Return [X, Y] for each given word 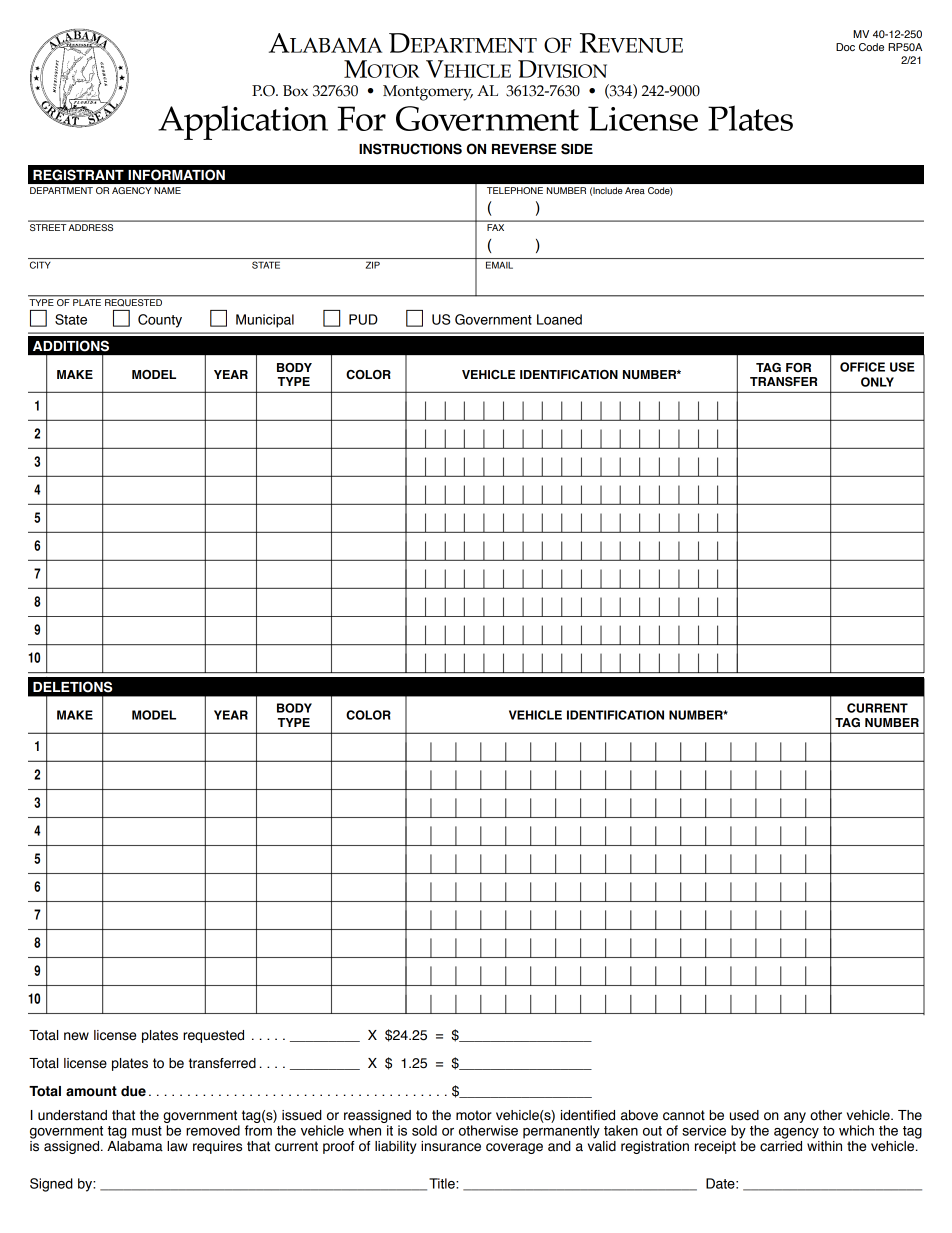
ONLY [877, 382]
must [147, 1131]
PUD [363, 319]
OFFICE [862, 367]
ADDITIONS [71, 346]
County [160, 321]
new [76, 1036]
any [795, 1117]
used [744, 1115]
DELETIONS [72, 687]
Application [243, 122]
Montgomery [428, 93]
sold [424, 1130]
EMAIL [499, 265]
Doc [845, 47]
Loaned [559, 319]
